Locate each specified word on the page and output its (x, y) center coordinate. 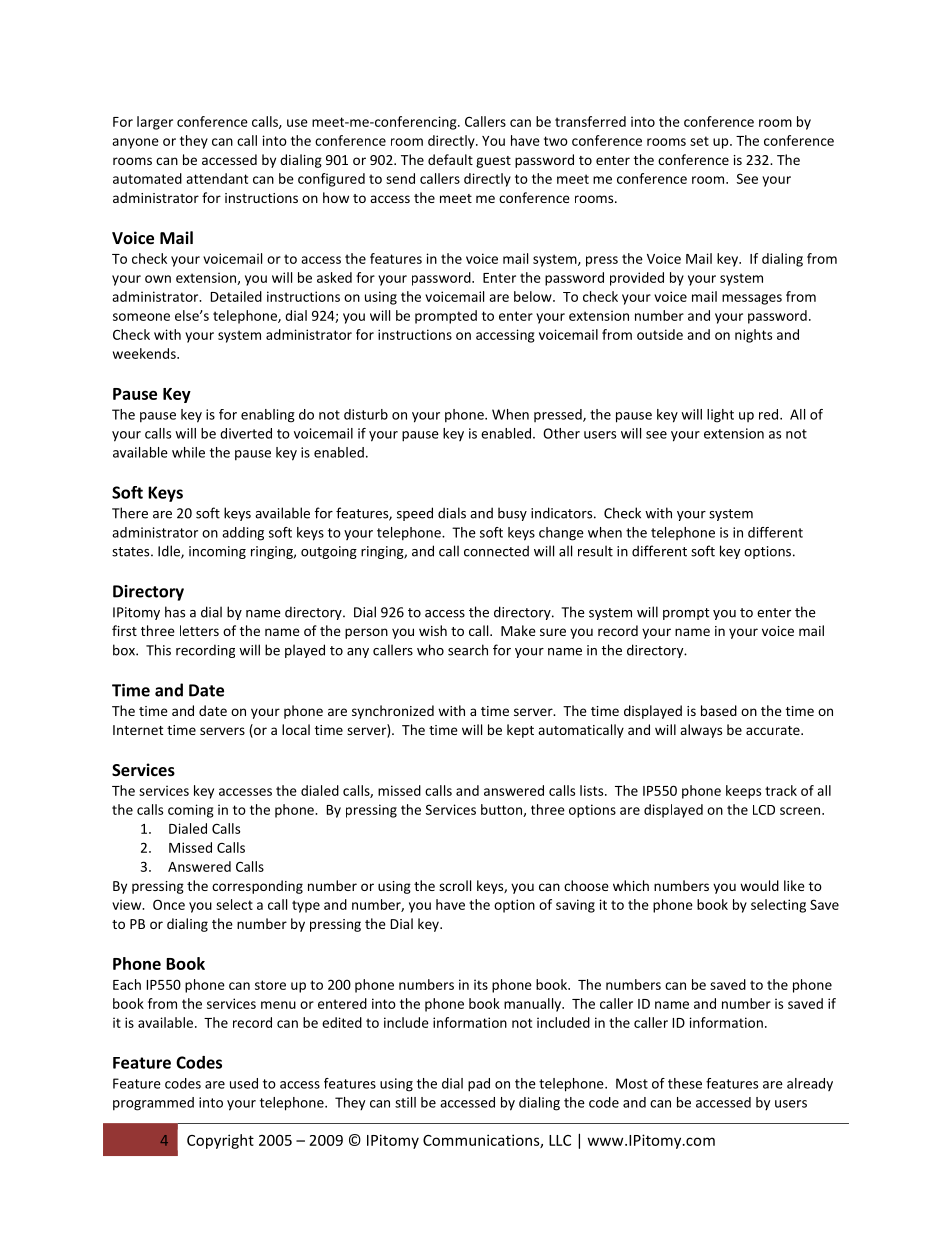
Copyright (220, 1141)
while (188, 452)
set (699, 141)
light (720, 416)
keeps (743, 792)
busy (512, 514)
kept (520, 731)
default (450, 159)
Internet (138, 730)
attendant (217, 178)
